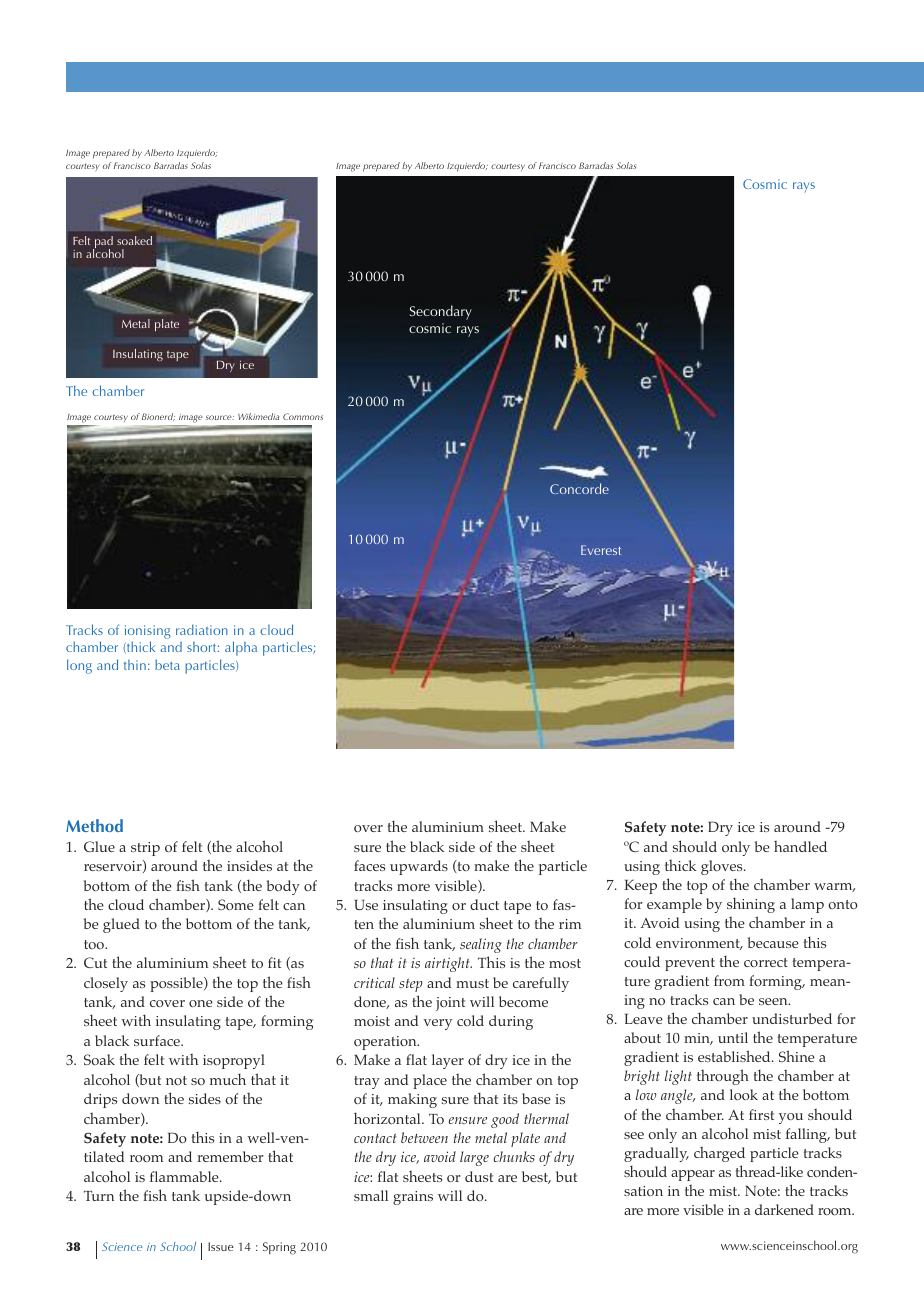 This document has height=1308, width=924. I want to click on flammable, so click(185, 1176).
